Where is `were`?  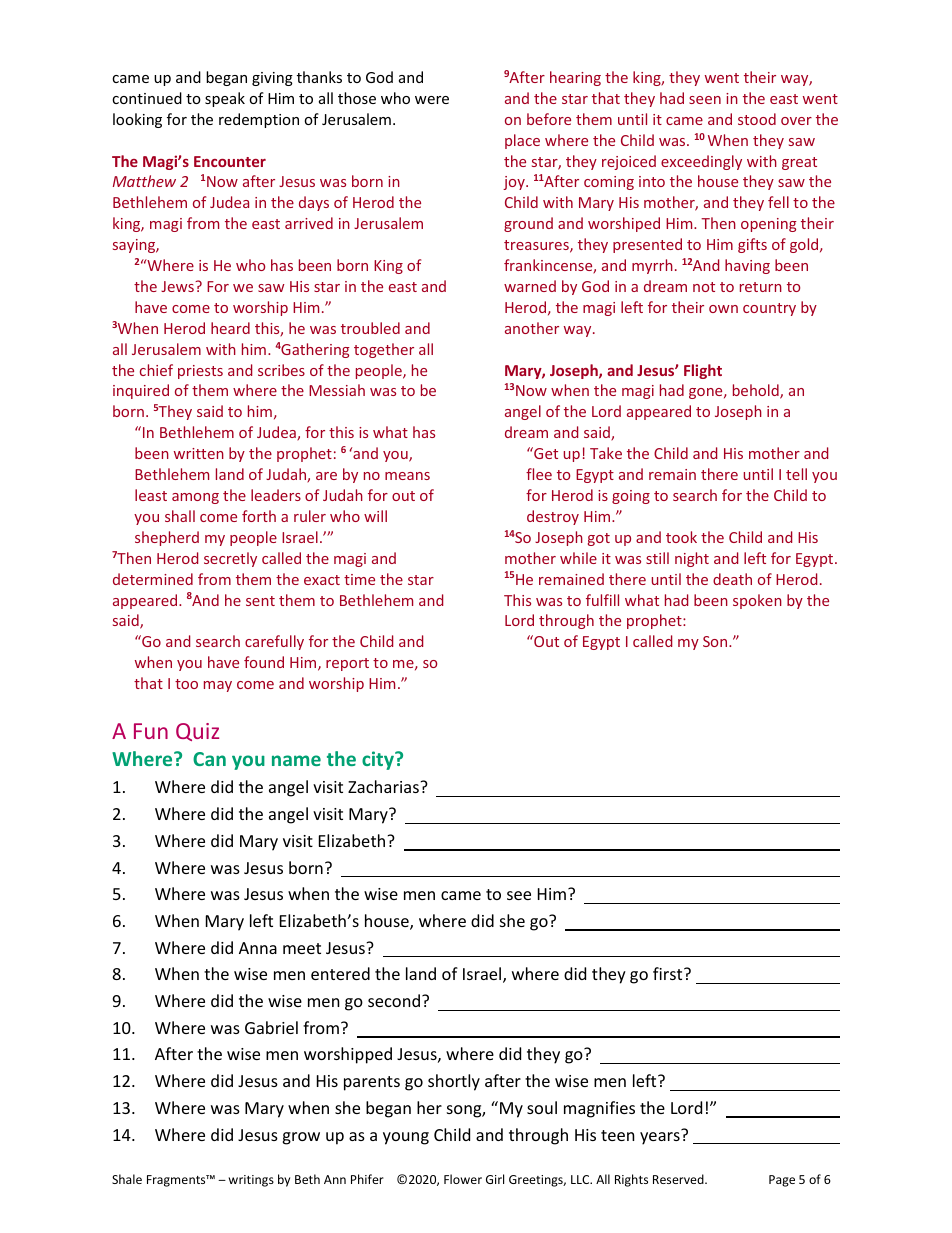
were is located at coordinates (432, 100).
